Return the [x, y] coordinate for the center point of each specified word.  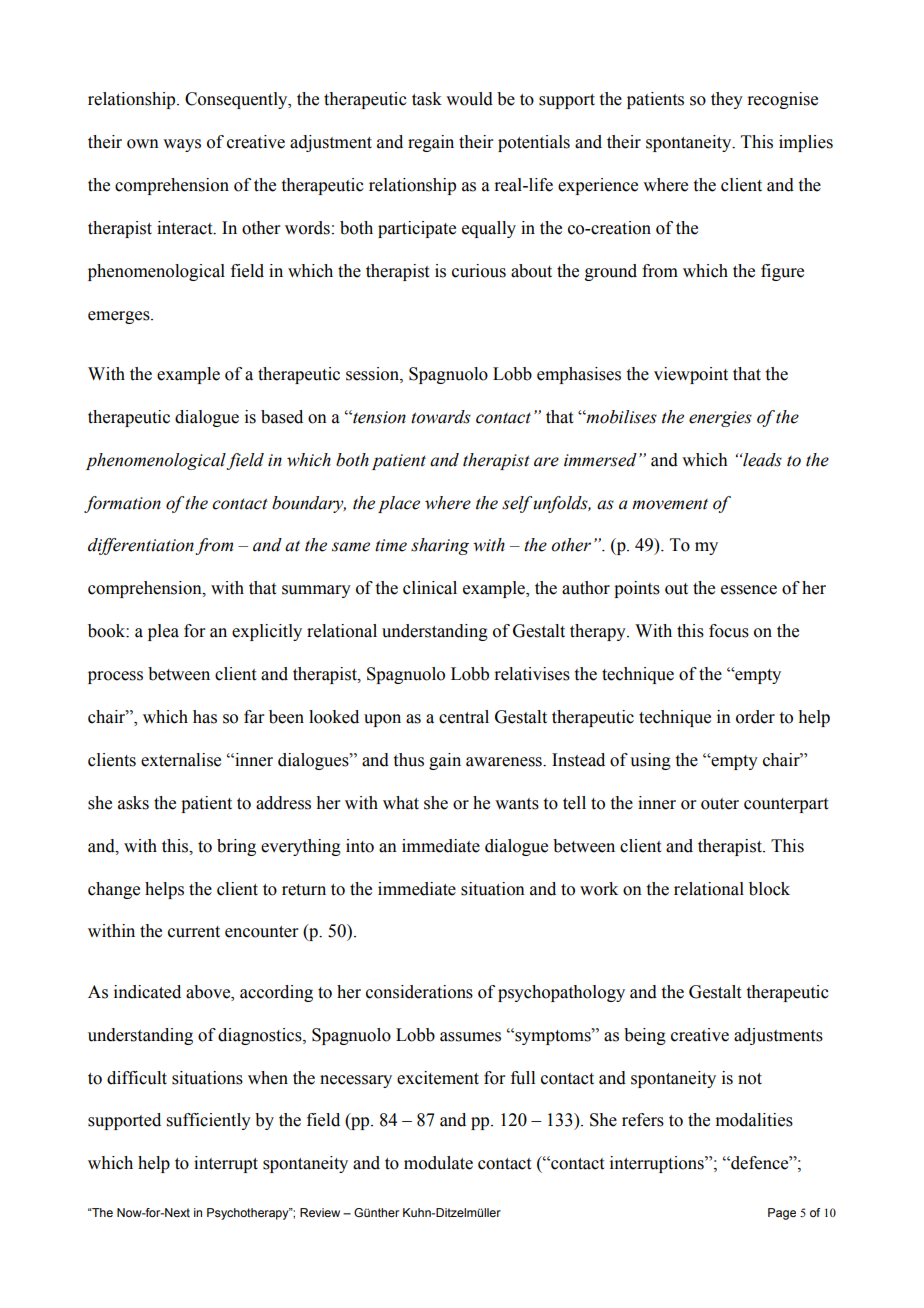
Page [782, 1214]
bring [236, 847]
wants [517, 804]
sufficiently [209, 1121]
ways [182, 145]
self [518, 504]
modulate [438, 1163]
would [469, 99]
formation [122, 504]
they [727, 100]
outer [720, 804]
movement [670, 504]
